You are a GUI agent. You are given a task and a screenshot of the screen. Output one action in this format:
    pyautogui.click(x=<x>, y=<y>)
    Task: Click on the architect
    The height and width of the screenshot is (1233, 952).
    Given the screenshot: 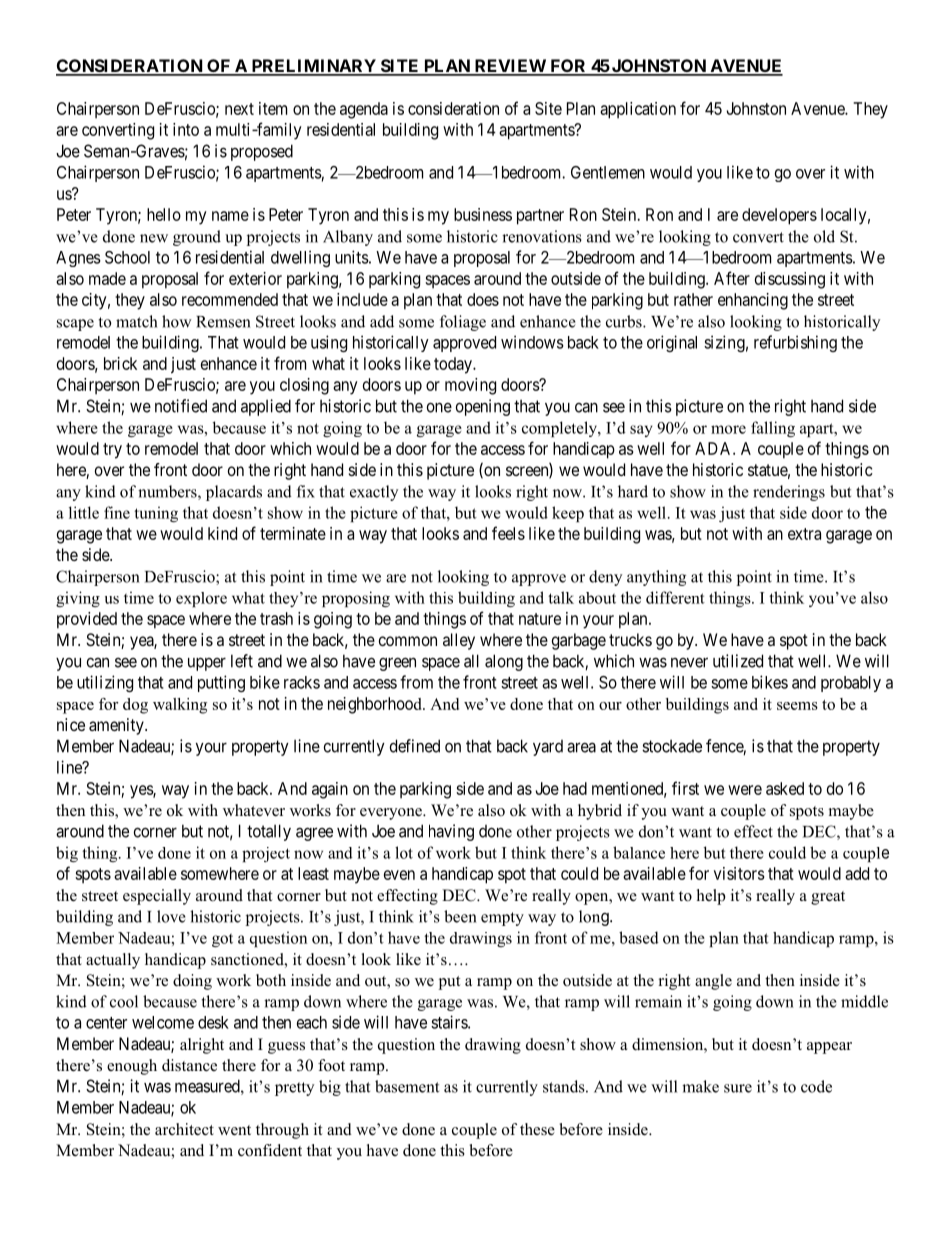 What is the action you would take?
    pyautogui.click(x=184, y=1129)
